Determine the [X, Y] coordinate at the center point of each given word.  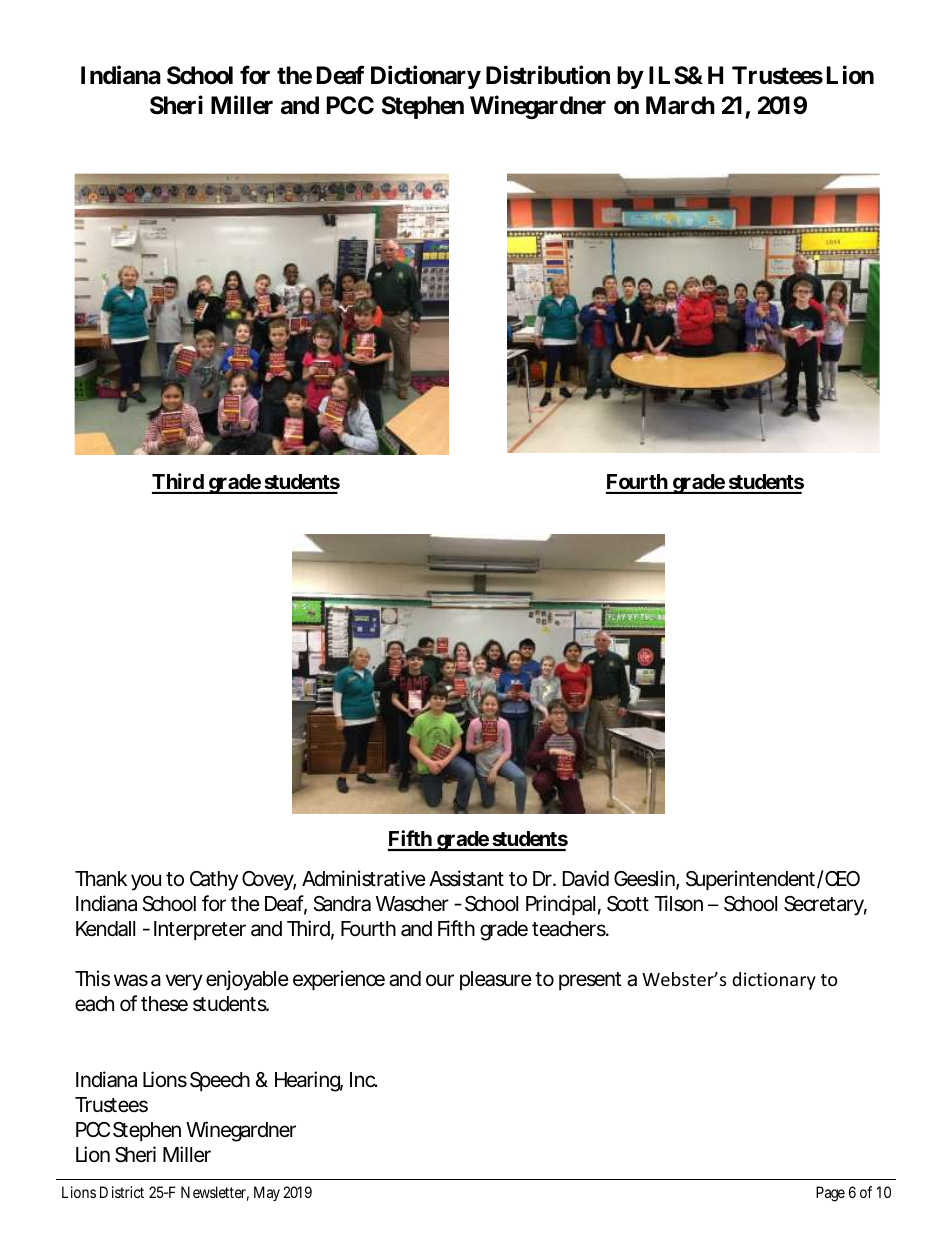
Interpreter [200, 931]
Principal [560, 905]
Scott [628, 904]
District [122, 1192]
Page [830, 1194]
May [267, 1193]
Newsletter [213, 1192]
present [590, 981]
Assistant [466, 878]
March [680, 105]
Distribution [548, 75]
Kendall [105, 929]
